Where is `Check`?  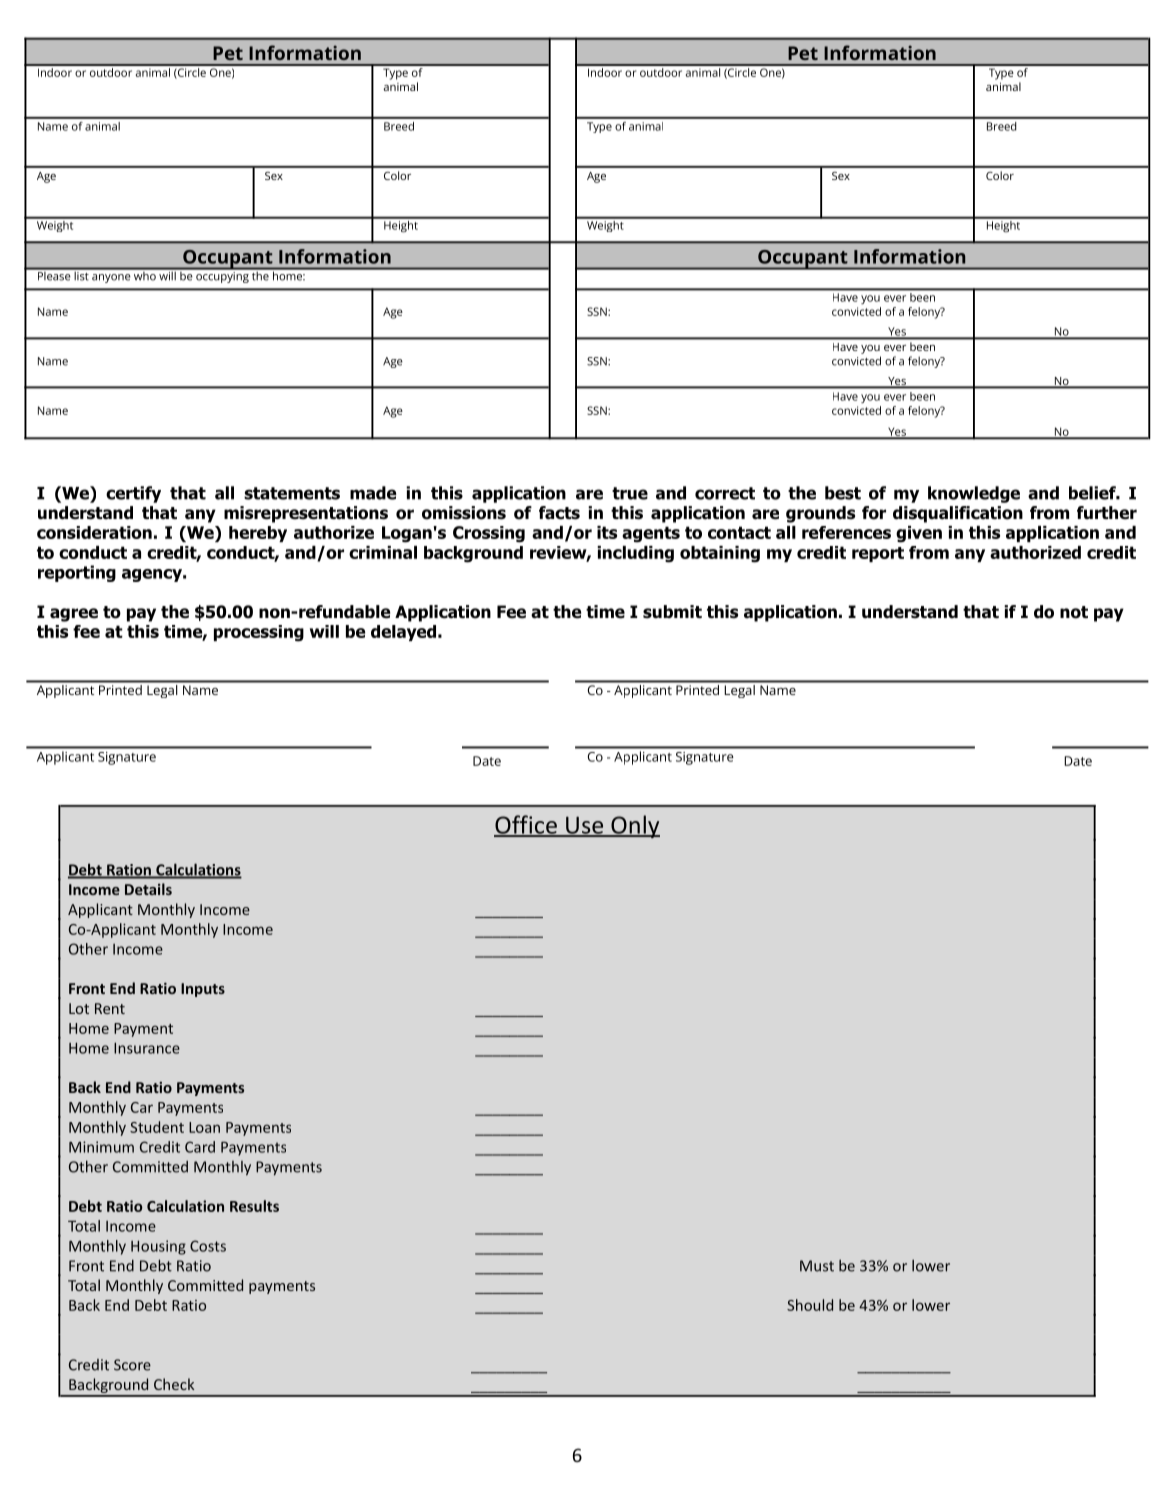
Check is located at coordinates (174, 1384).
